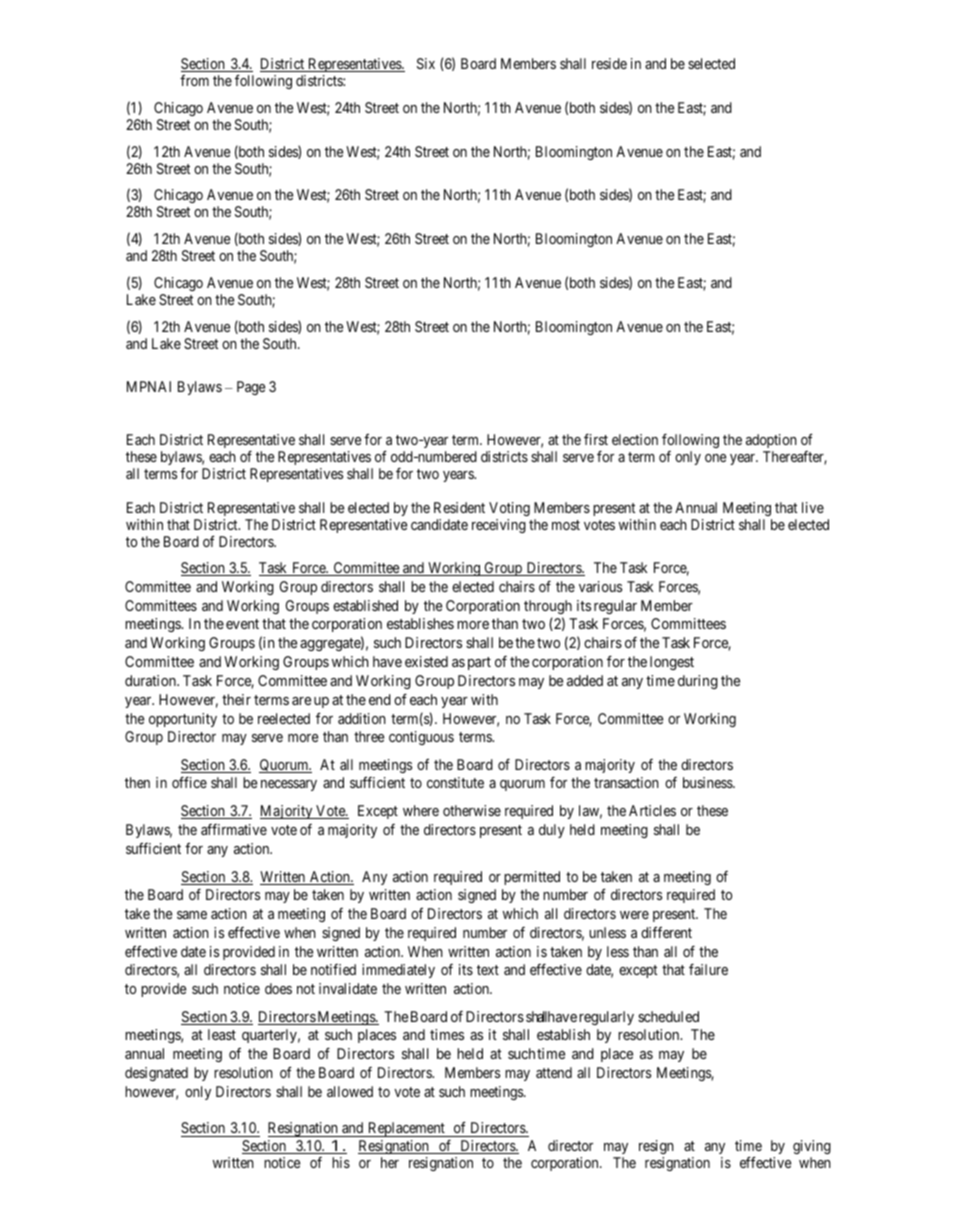 This document has width=955, height=1232. Describe the element at coordinates (479, 663) in the document. I see `part` at that location.
